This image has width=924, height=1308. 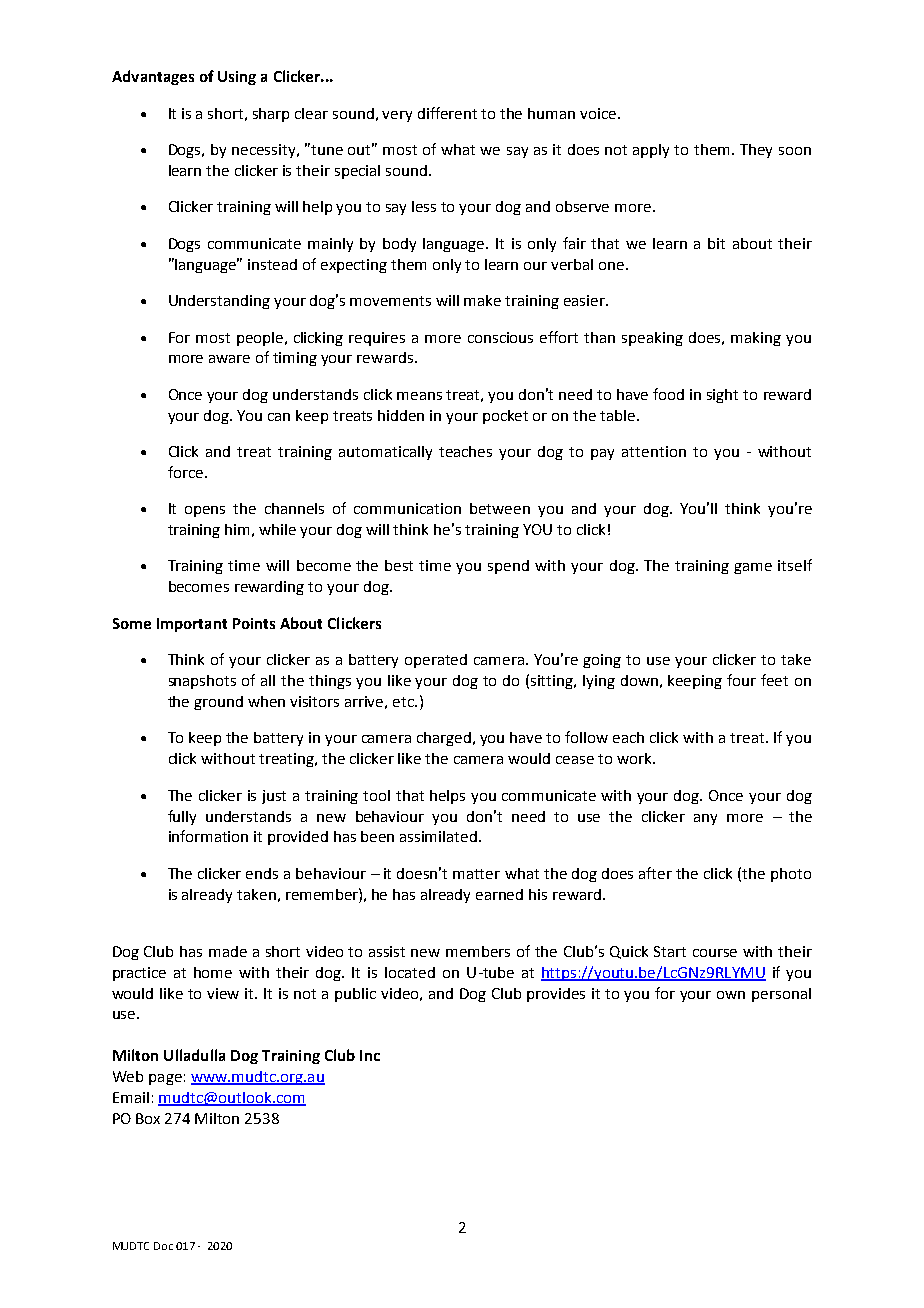 What do you see at coordinates (654, 451) in the image?
I see `attention` at bounding box center [654, 451].
